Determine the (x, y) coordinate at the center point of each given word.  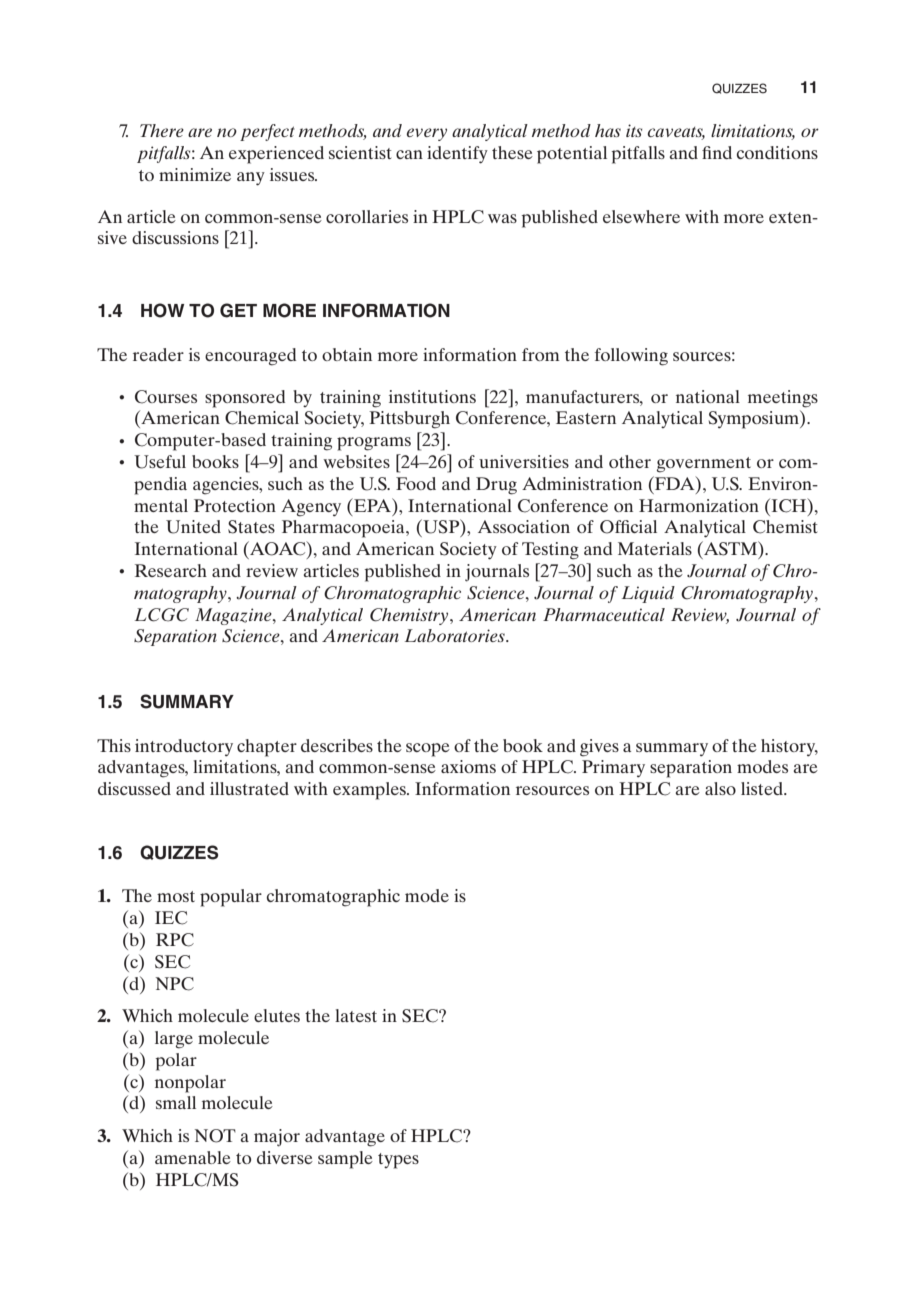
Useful (160, 462)
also (720, 788)
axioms (468, 766)
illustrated (249, 788)
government (704, 465)
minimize (195, 174)
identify (457, 155)
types (398, 1161)
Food (416, 483)
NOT (215, 1136)
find (717, 152)
